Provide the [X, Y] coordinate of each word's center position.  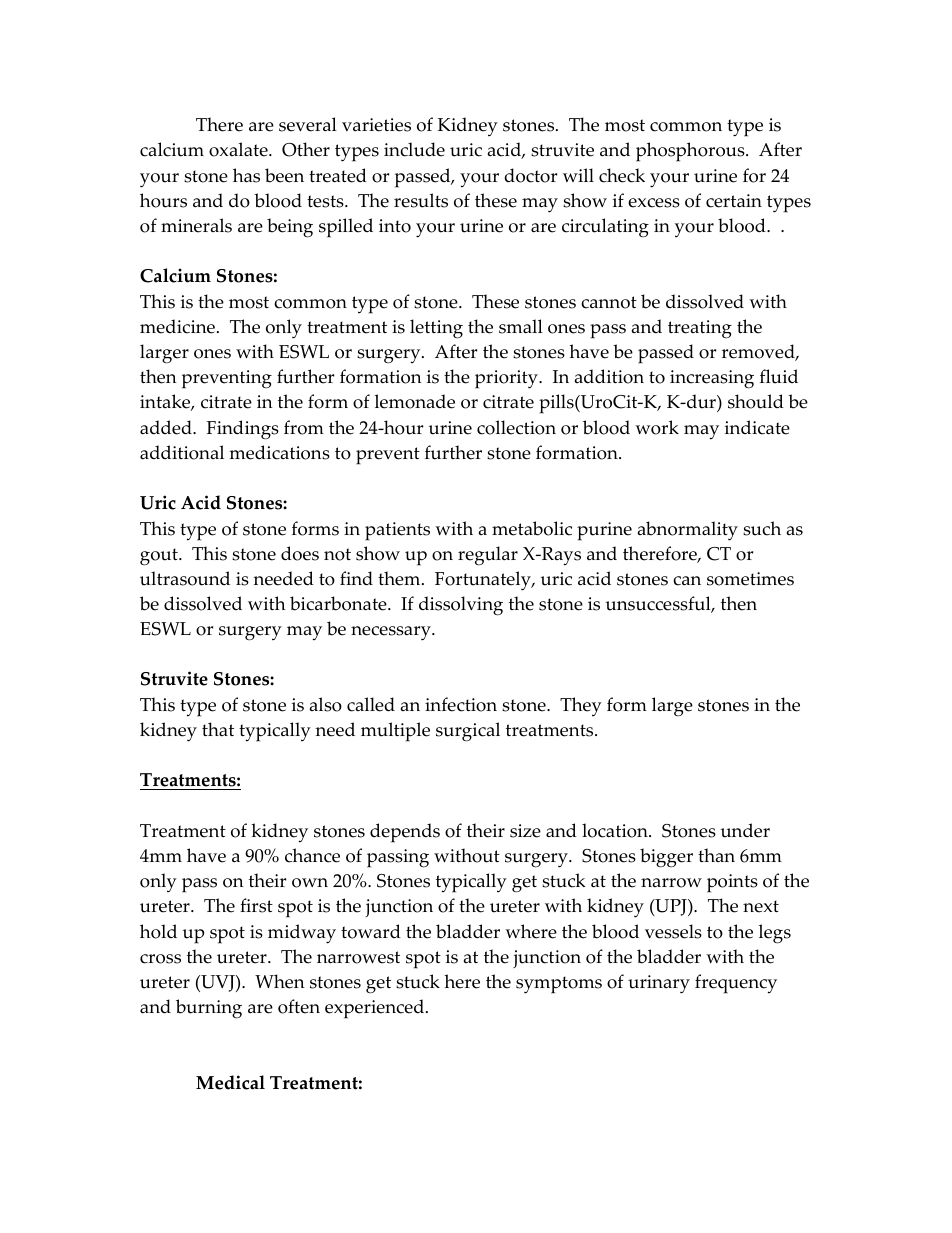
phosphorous [691, 152]
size [525, 831]
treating [700, 329]
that [218, 729]
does [300, 553]
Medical [230, 1082]
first [256, 905]
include [414, 149]
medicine [177, 326]
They [581, 706]
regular [488, 556]
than [716, 855]
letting [436, 329]
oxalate [239, 149]
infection [461, 704]
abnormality [688, 531]
